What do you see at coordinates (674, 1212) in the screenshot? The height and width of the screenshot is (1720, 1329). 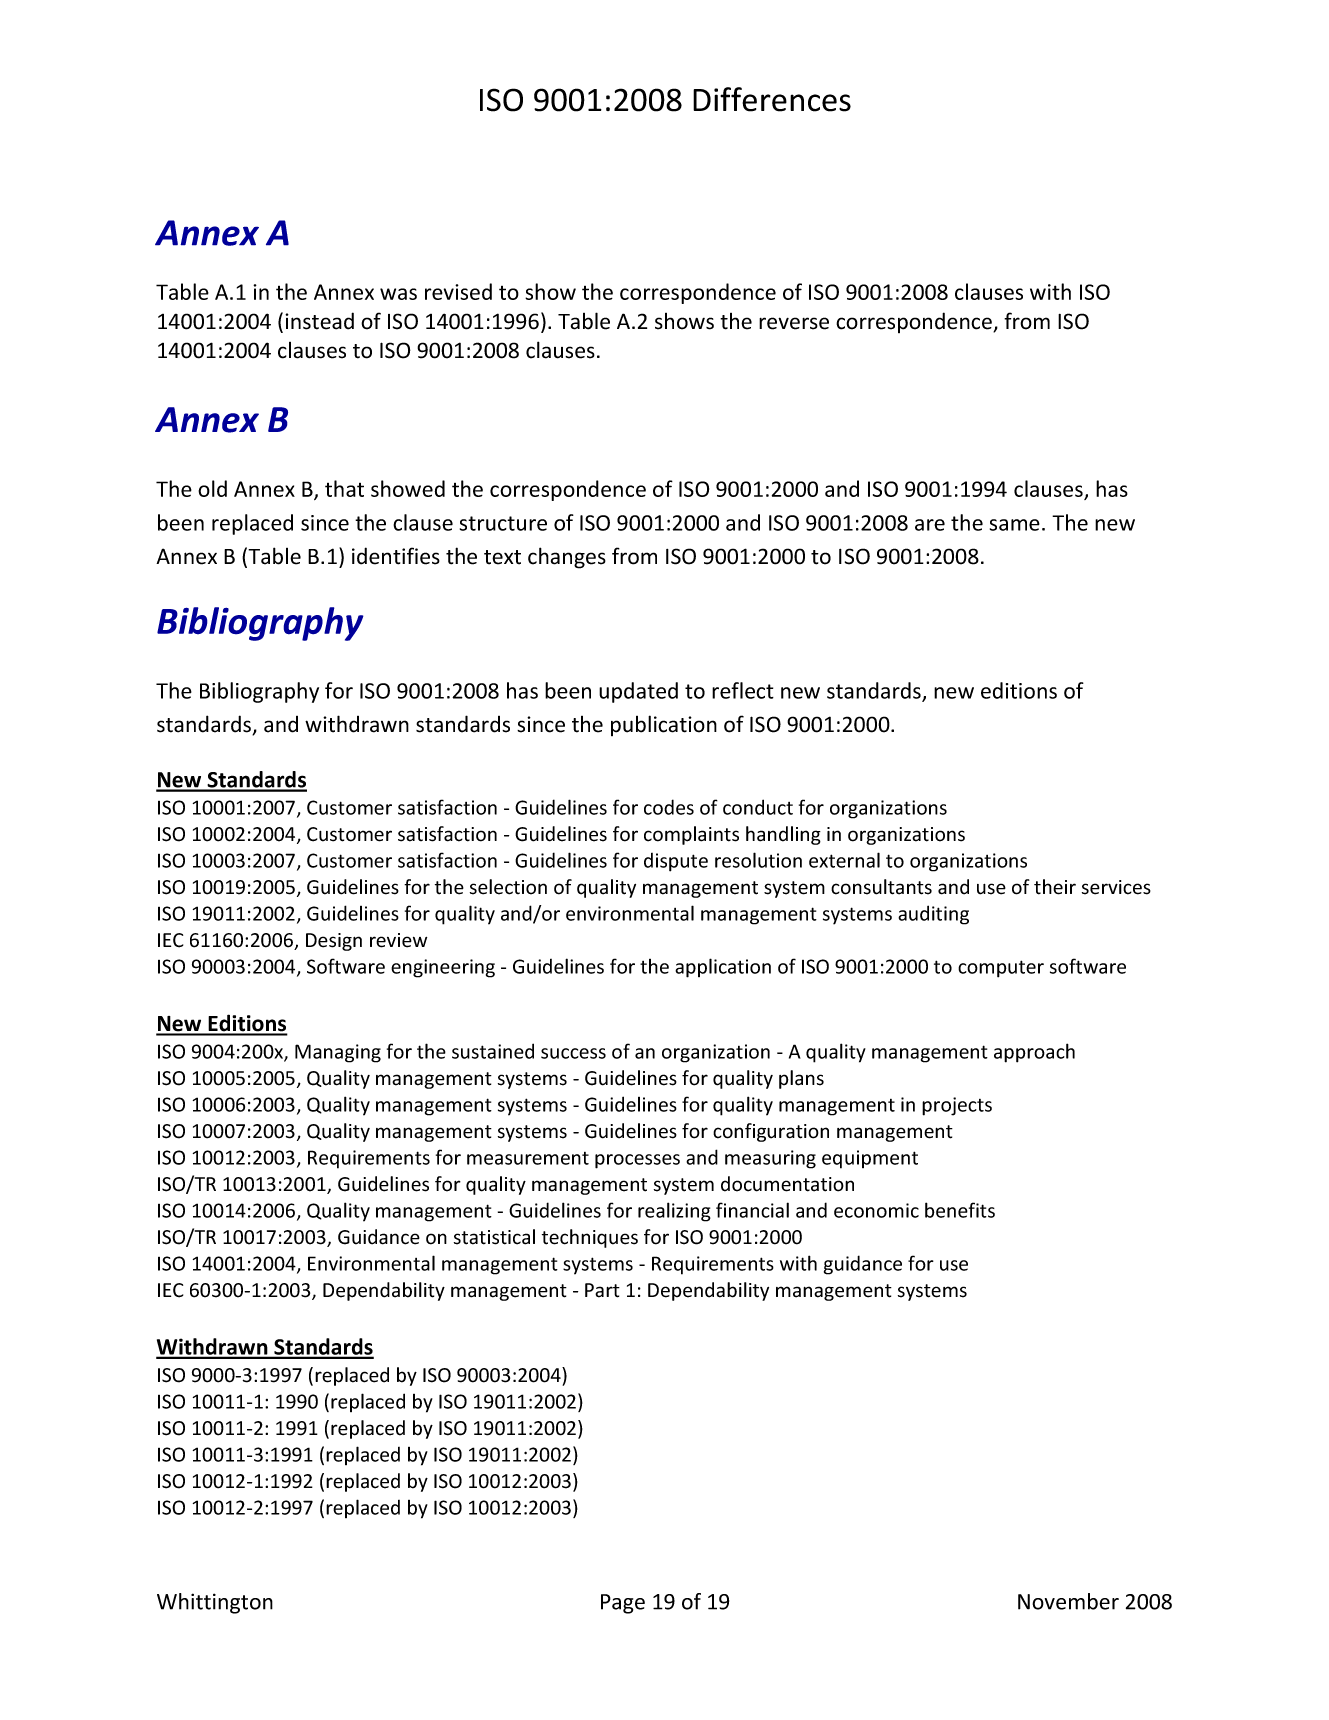 I see `realizing` at bounding box center [674, 1212].
